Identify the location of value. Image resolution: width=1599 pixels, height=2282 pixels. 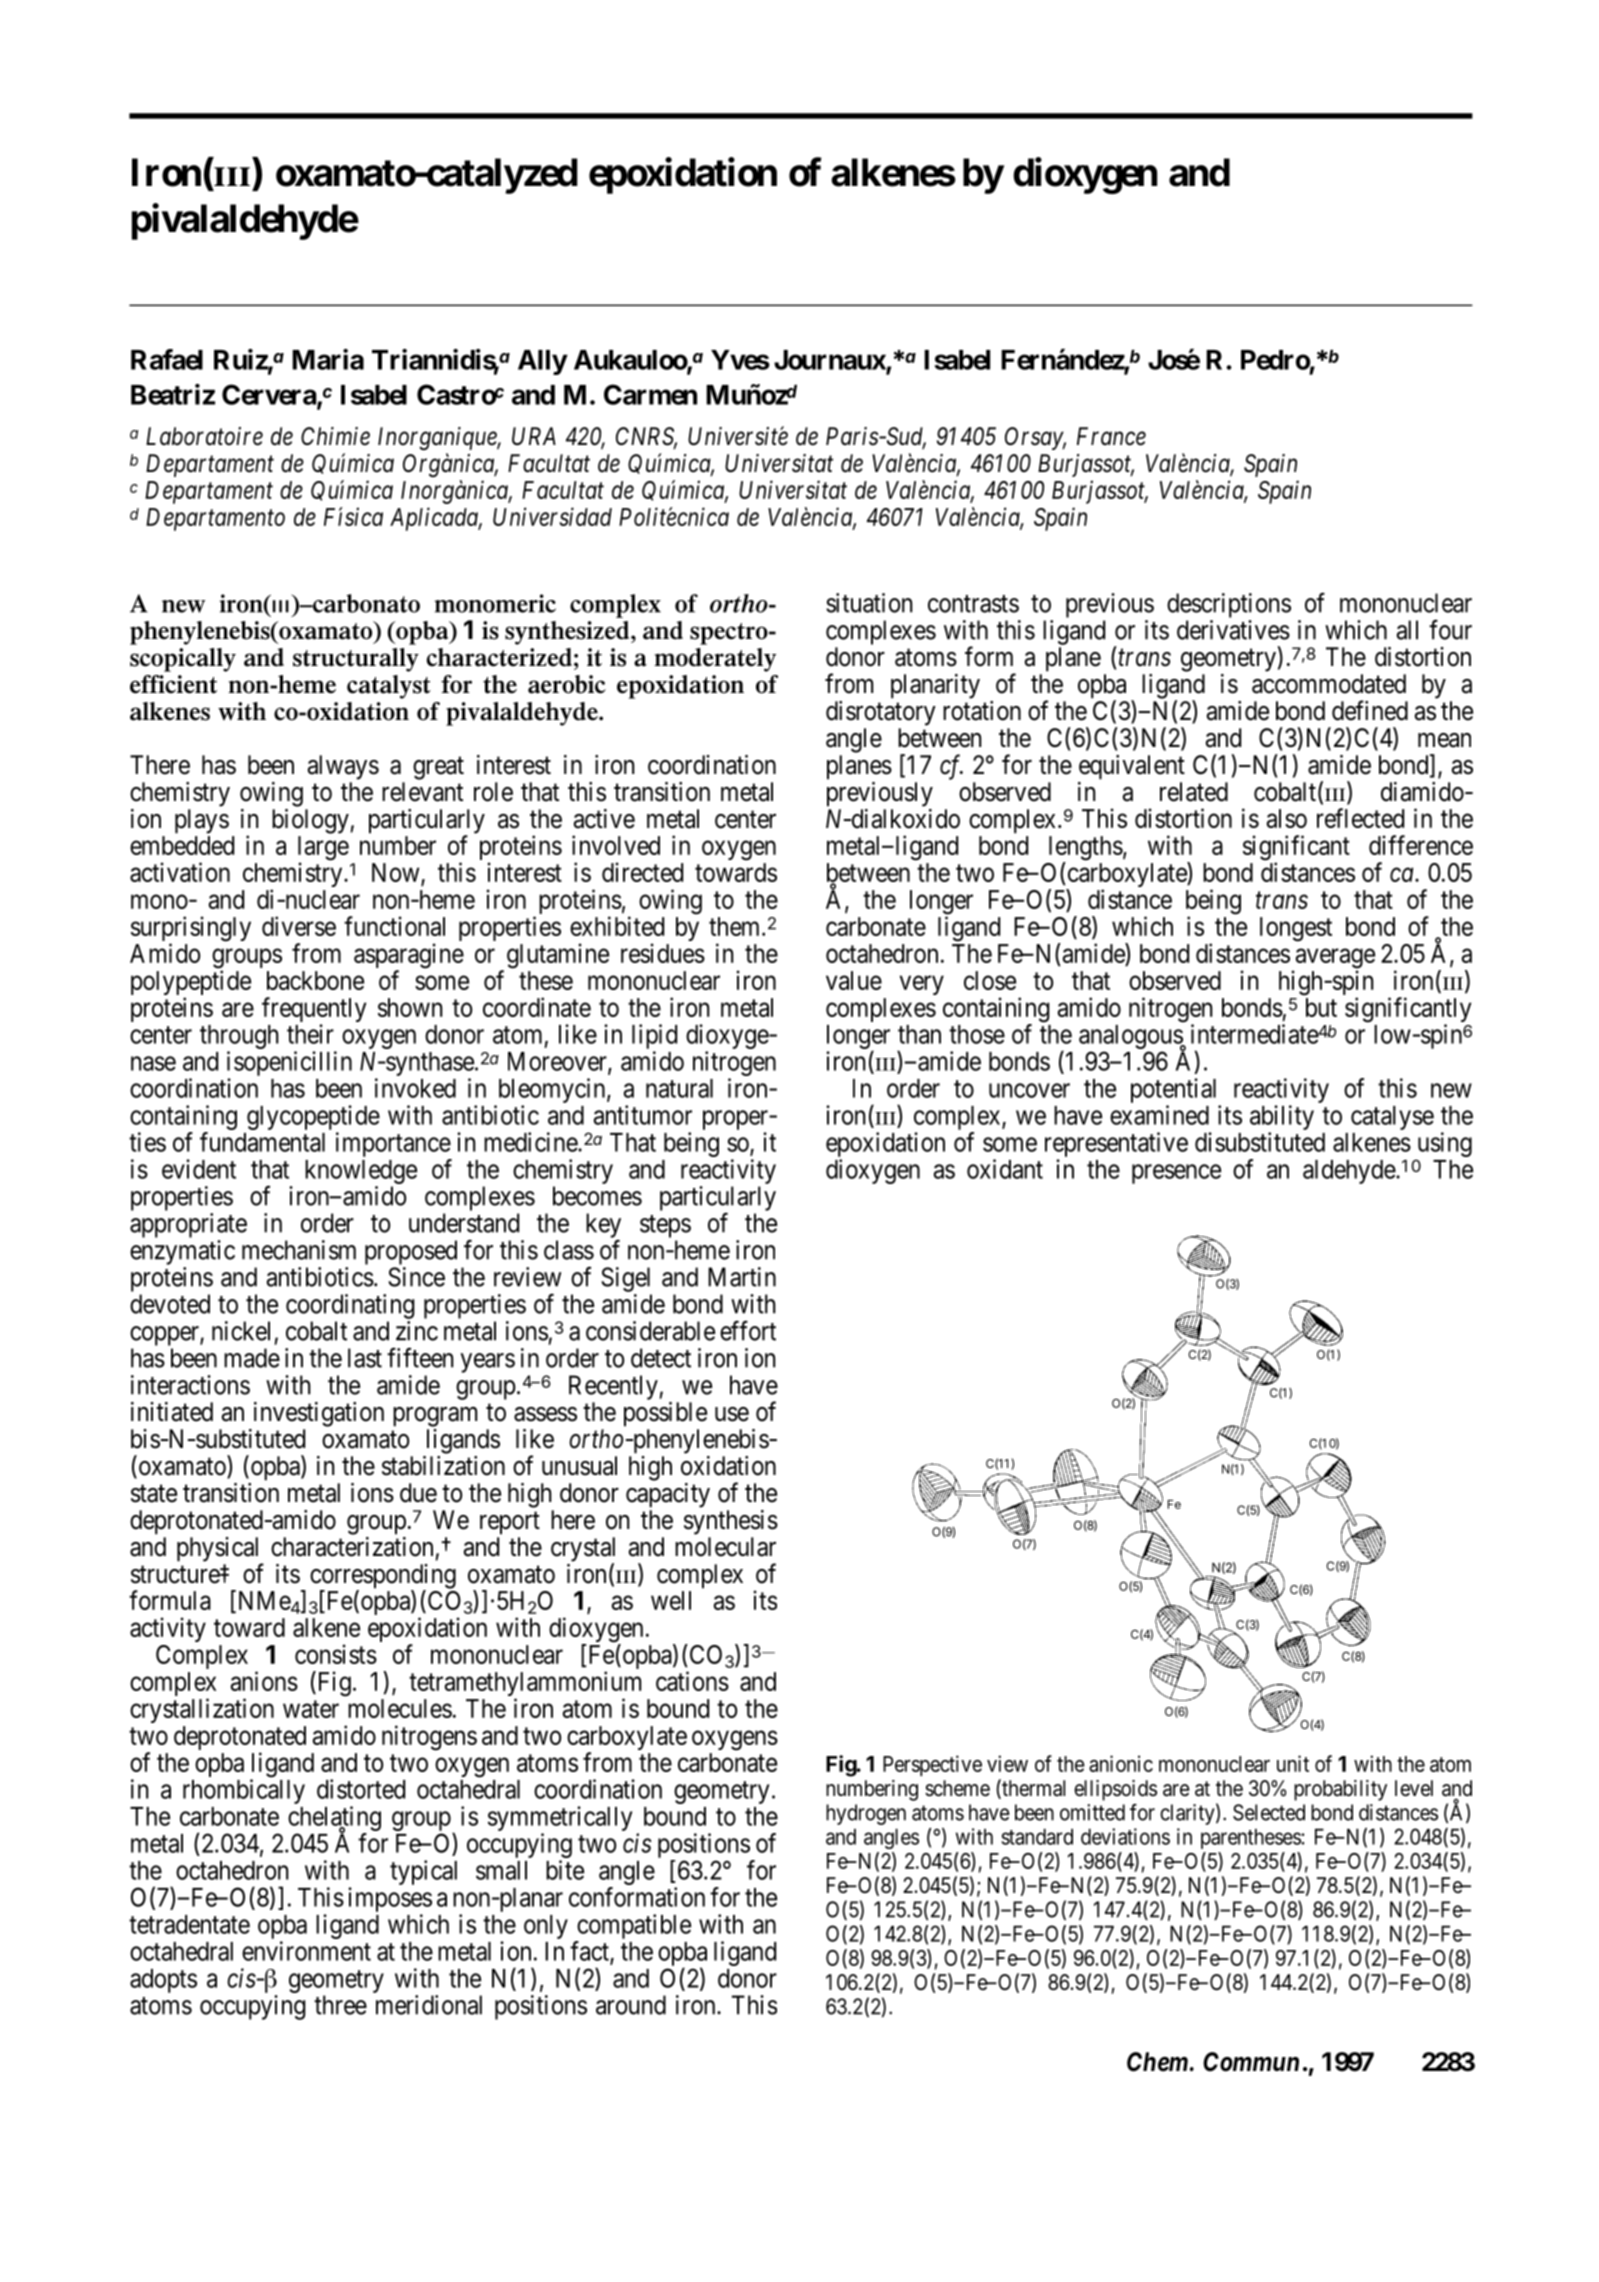
(854, 980).
